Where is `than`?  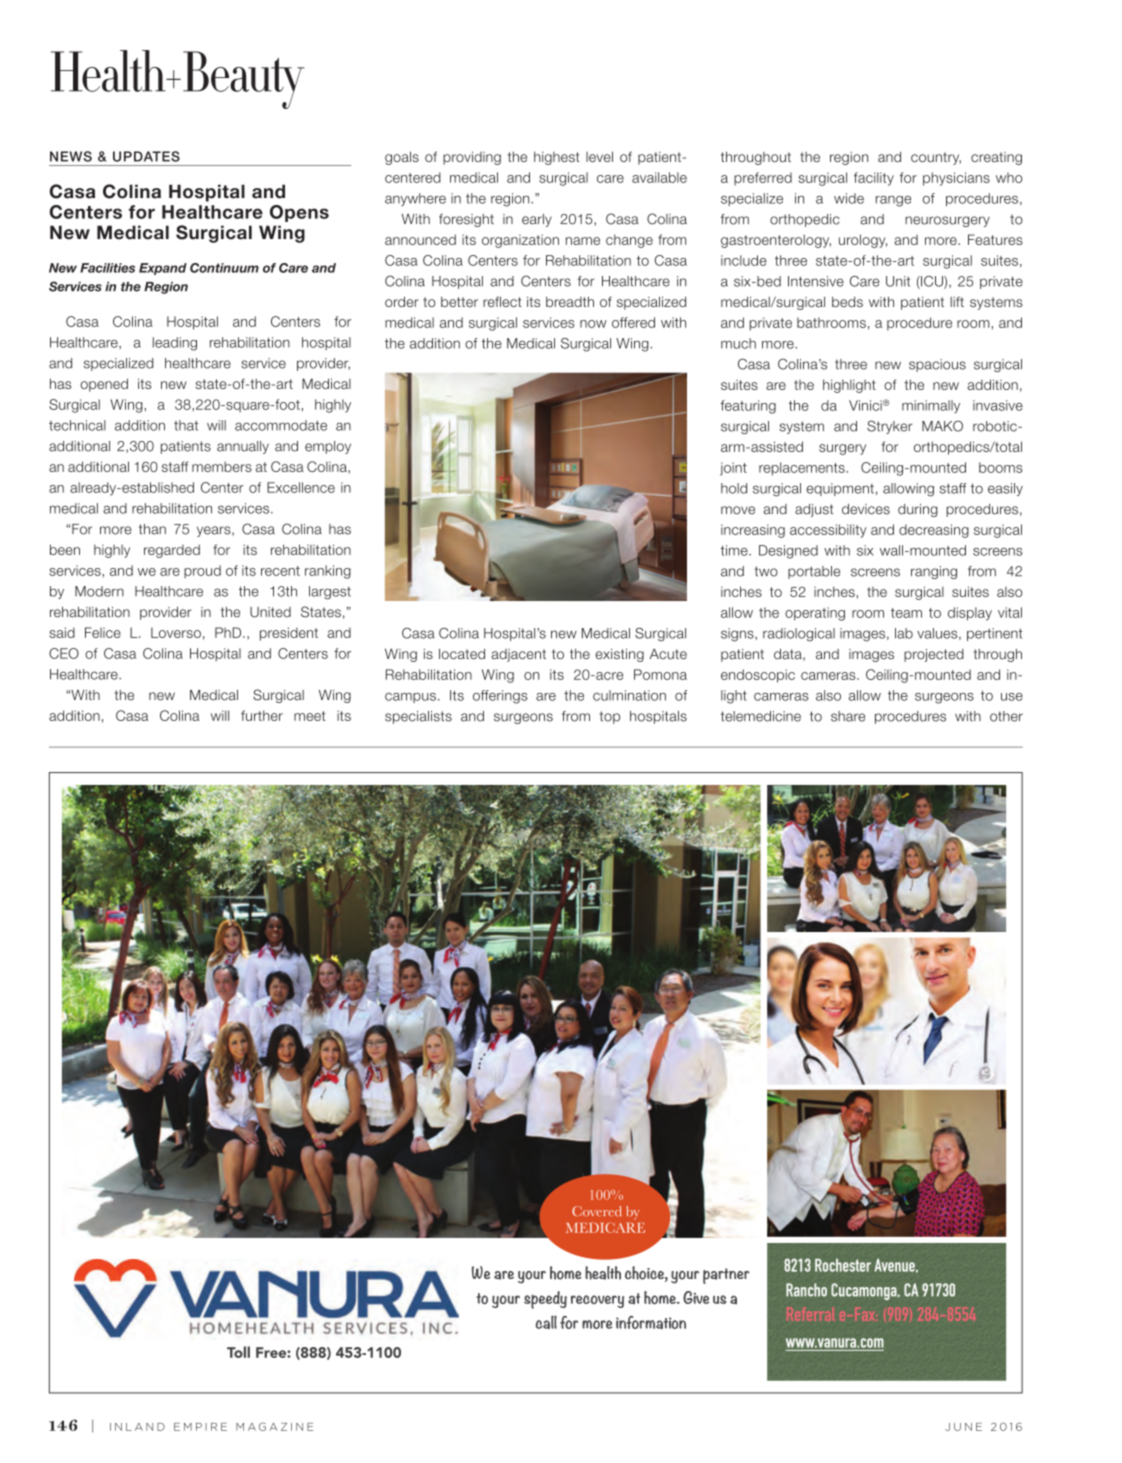
than is located at coordinates (152, 529).
